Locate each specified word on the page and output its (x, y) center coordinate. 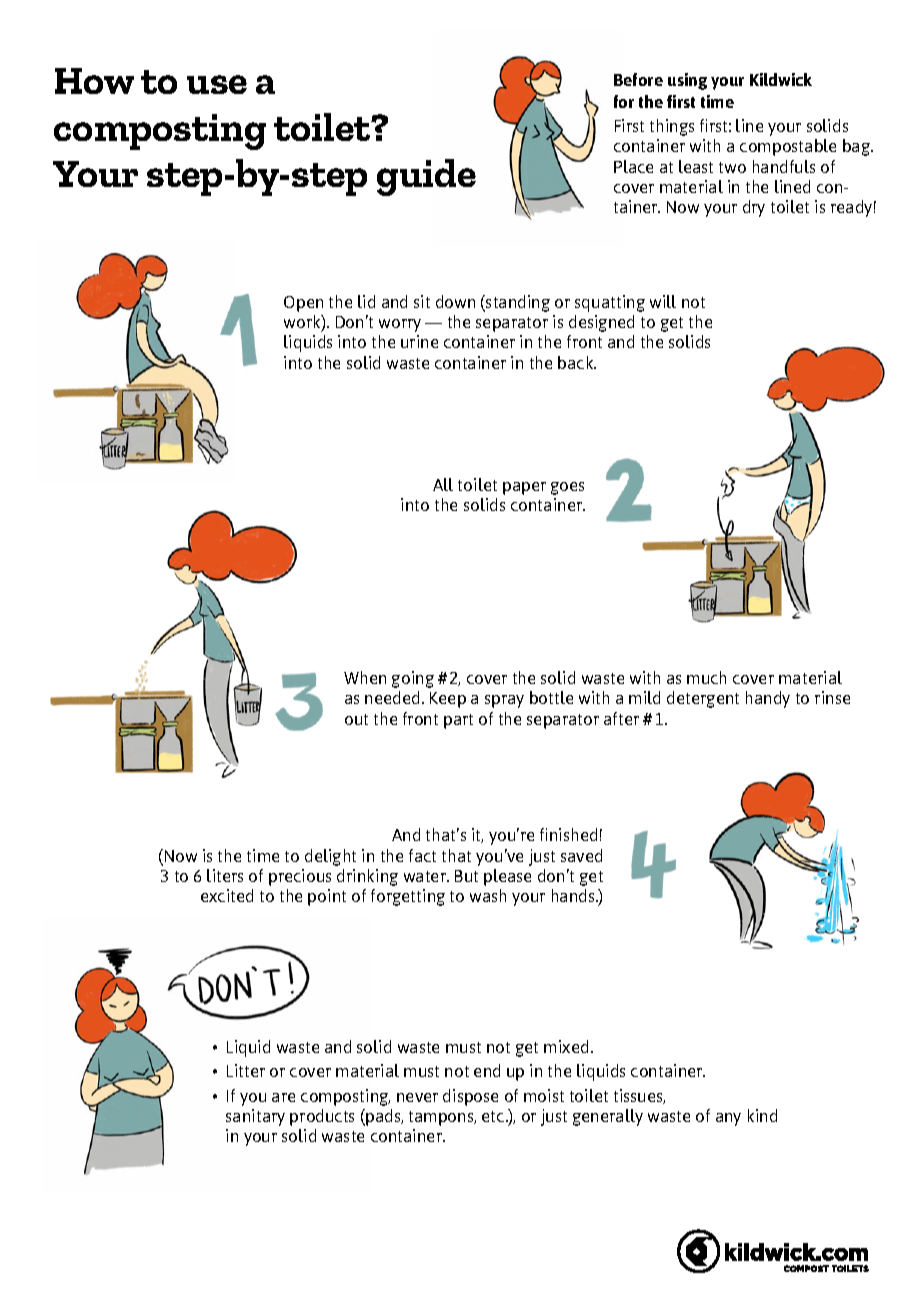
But (466, 876)
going (413, 679)
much (706, 677)
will (663, 301)
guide (426, 177)
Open (303, 304)
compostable (788, 147)
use (217, 84)
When (365, 677)
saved (581, 855)
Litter (246, 1070)
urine (419, 341)
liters (225, 875)
